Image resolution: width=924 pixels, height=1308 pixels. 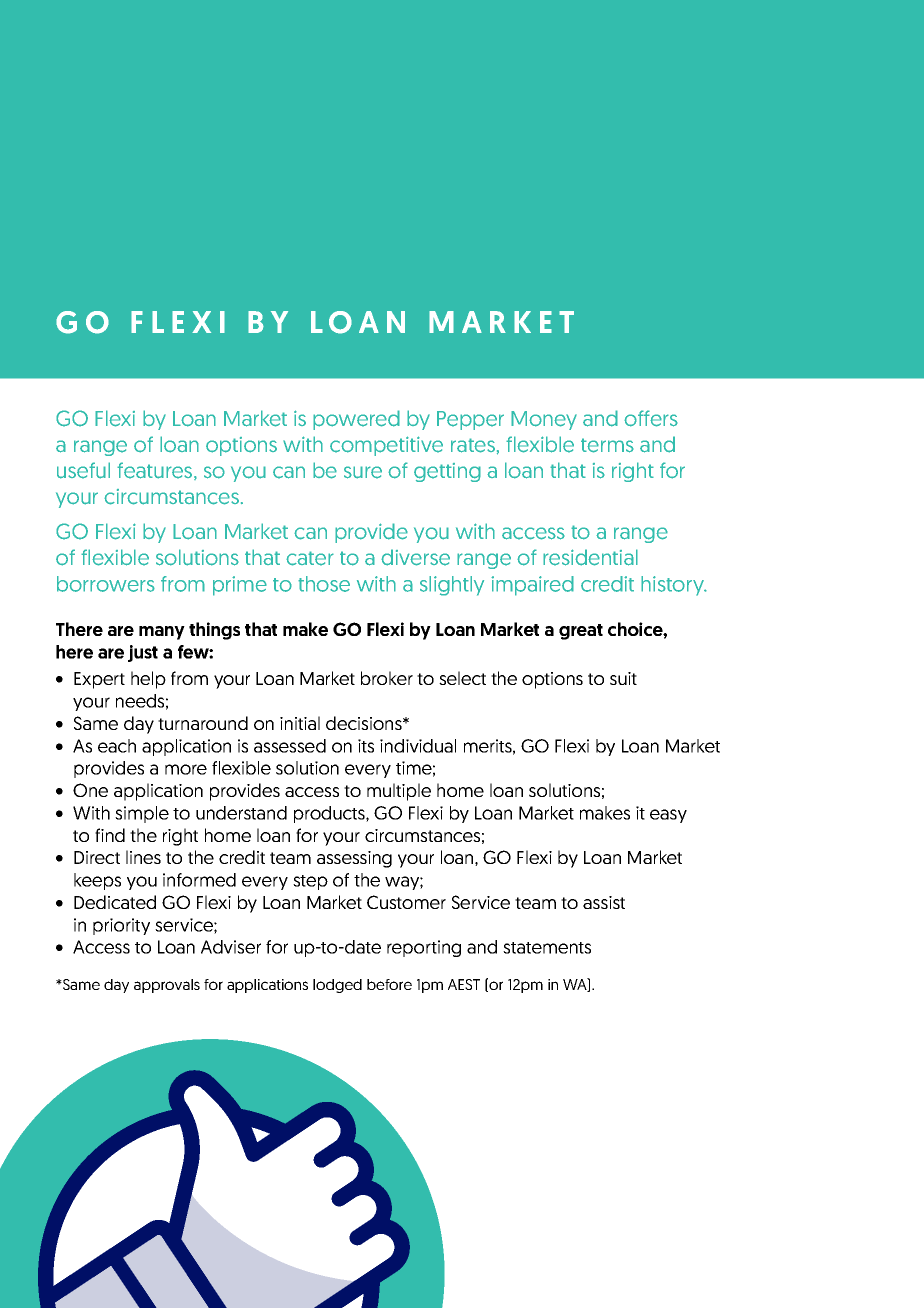 I want to click on approvals, so click(x=167, y=986).
